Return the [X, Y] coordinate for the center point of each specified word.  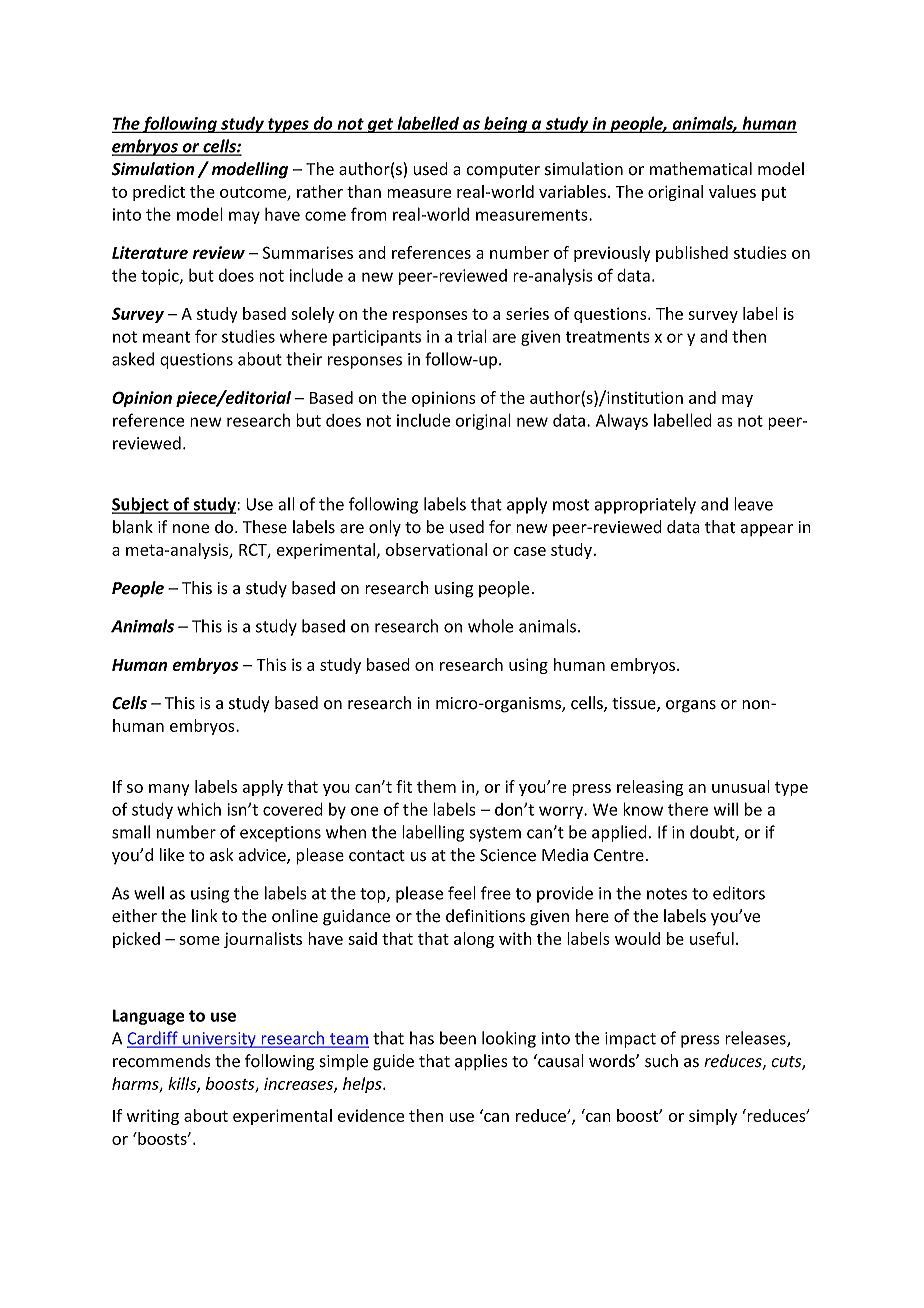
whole [490, 626]
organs [691, 706]
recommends [162, 1061]
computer [503, 171]
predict [159, 193]
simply [713, 1117]
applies [481, 1062]
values [732, 191]
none [191, 529]
